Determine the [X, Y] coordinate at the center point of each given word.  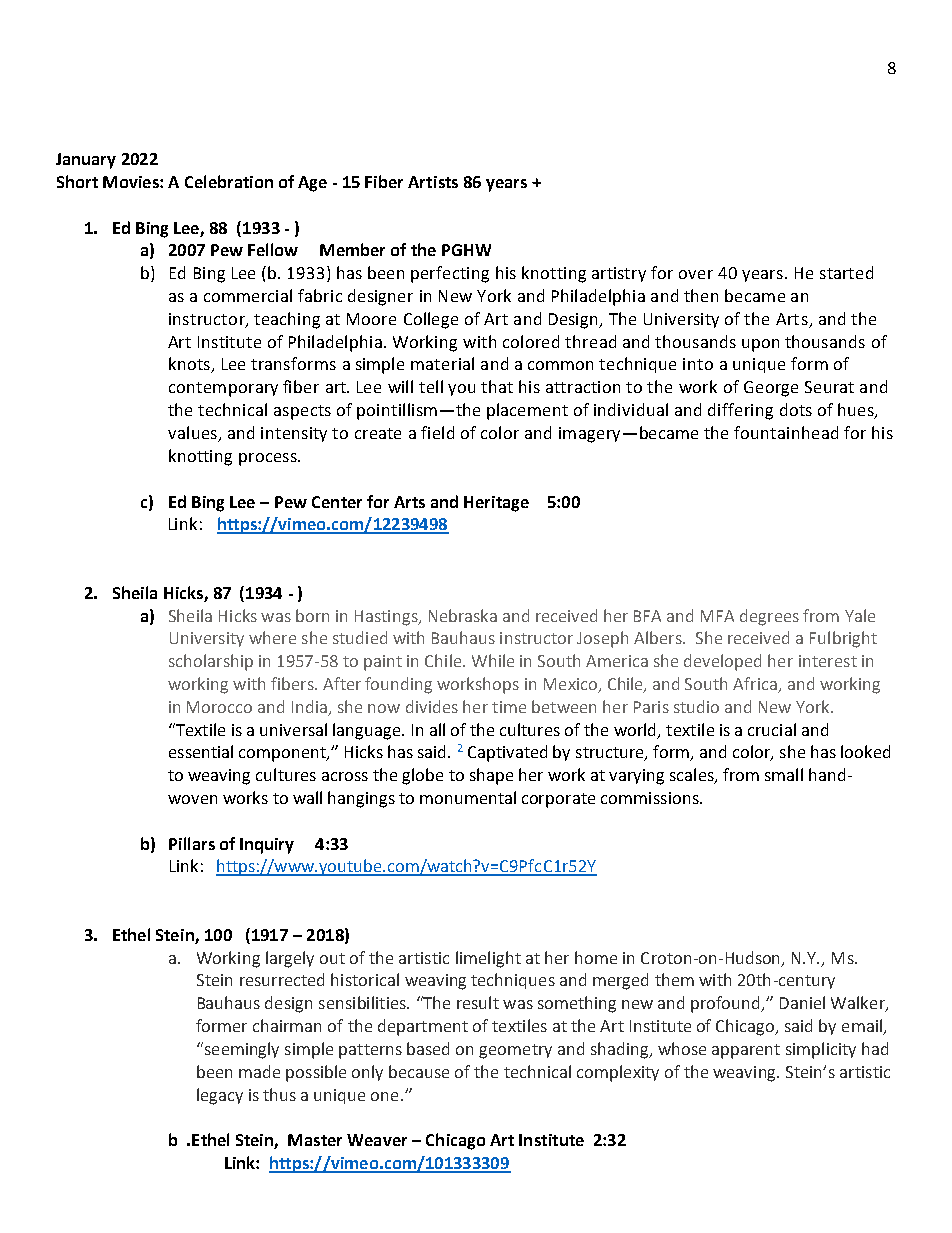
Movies [132, 182]
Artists [433, 182]
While [493, 660]
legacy [220, 1096]
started [846, 272]
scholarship [211, 662]
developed [722, 662]
